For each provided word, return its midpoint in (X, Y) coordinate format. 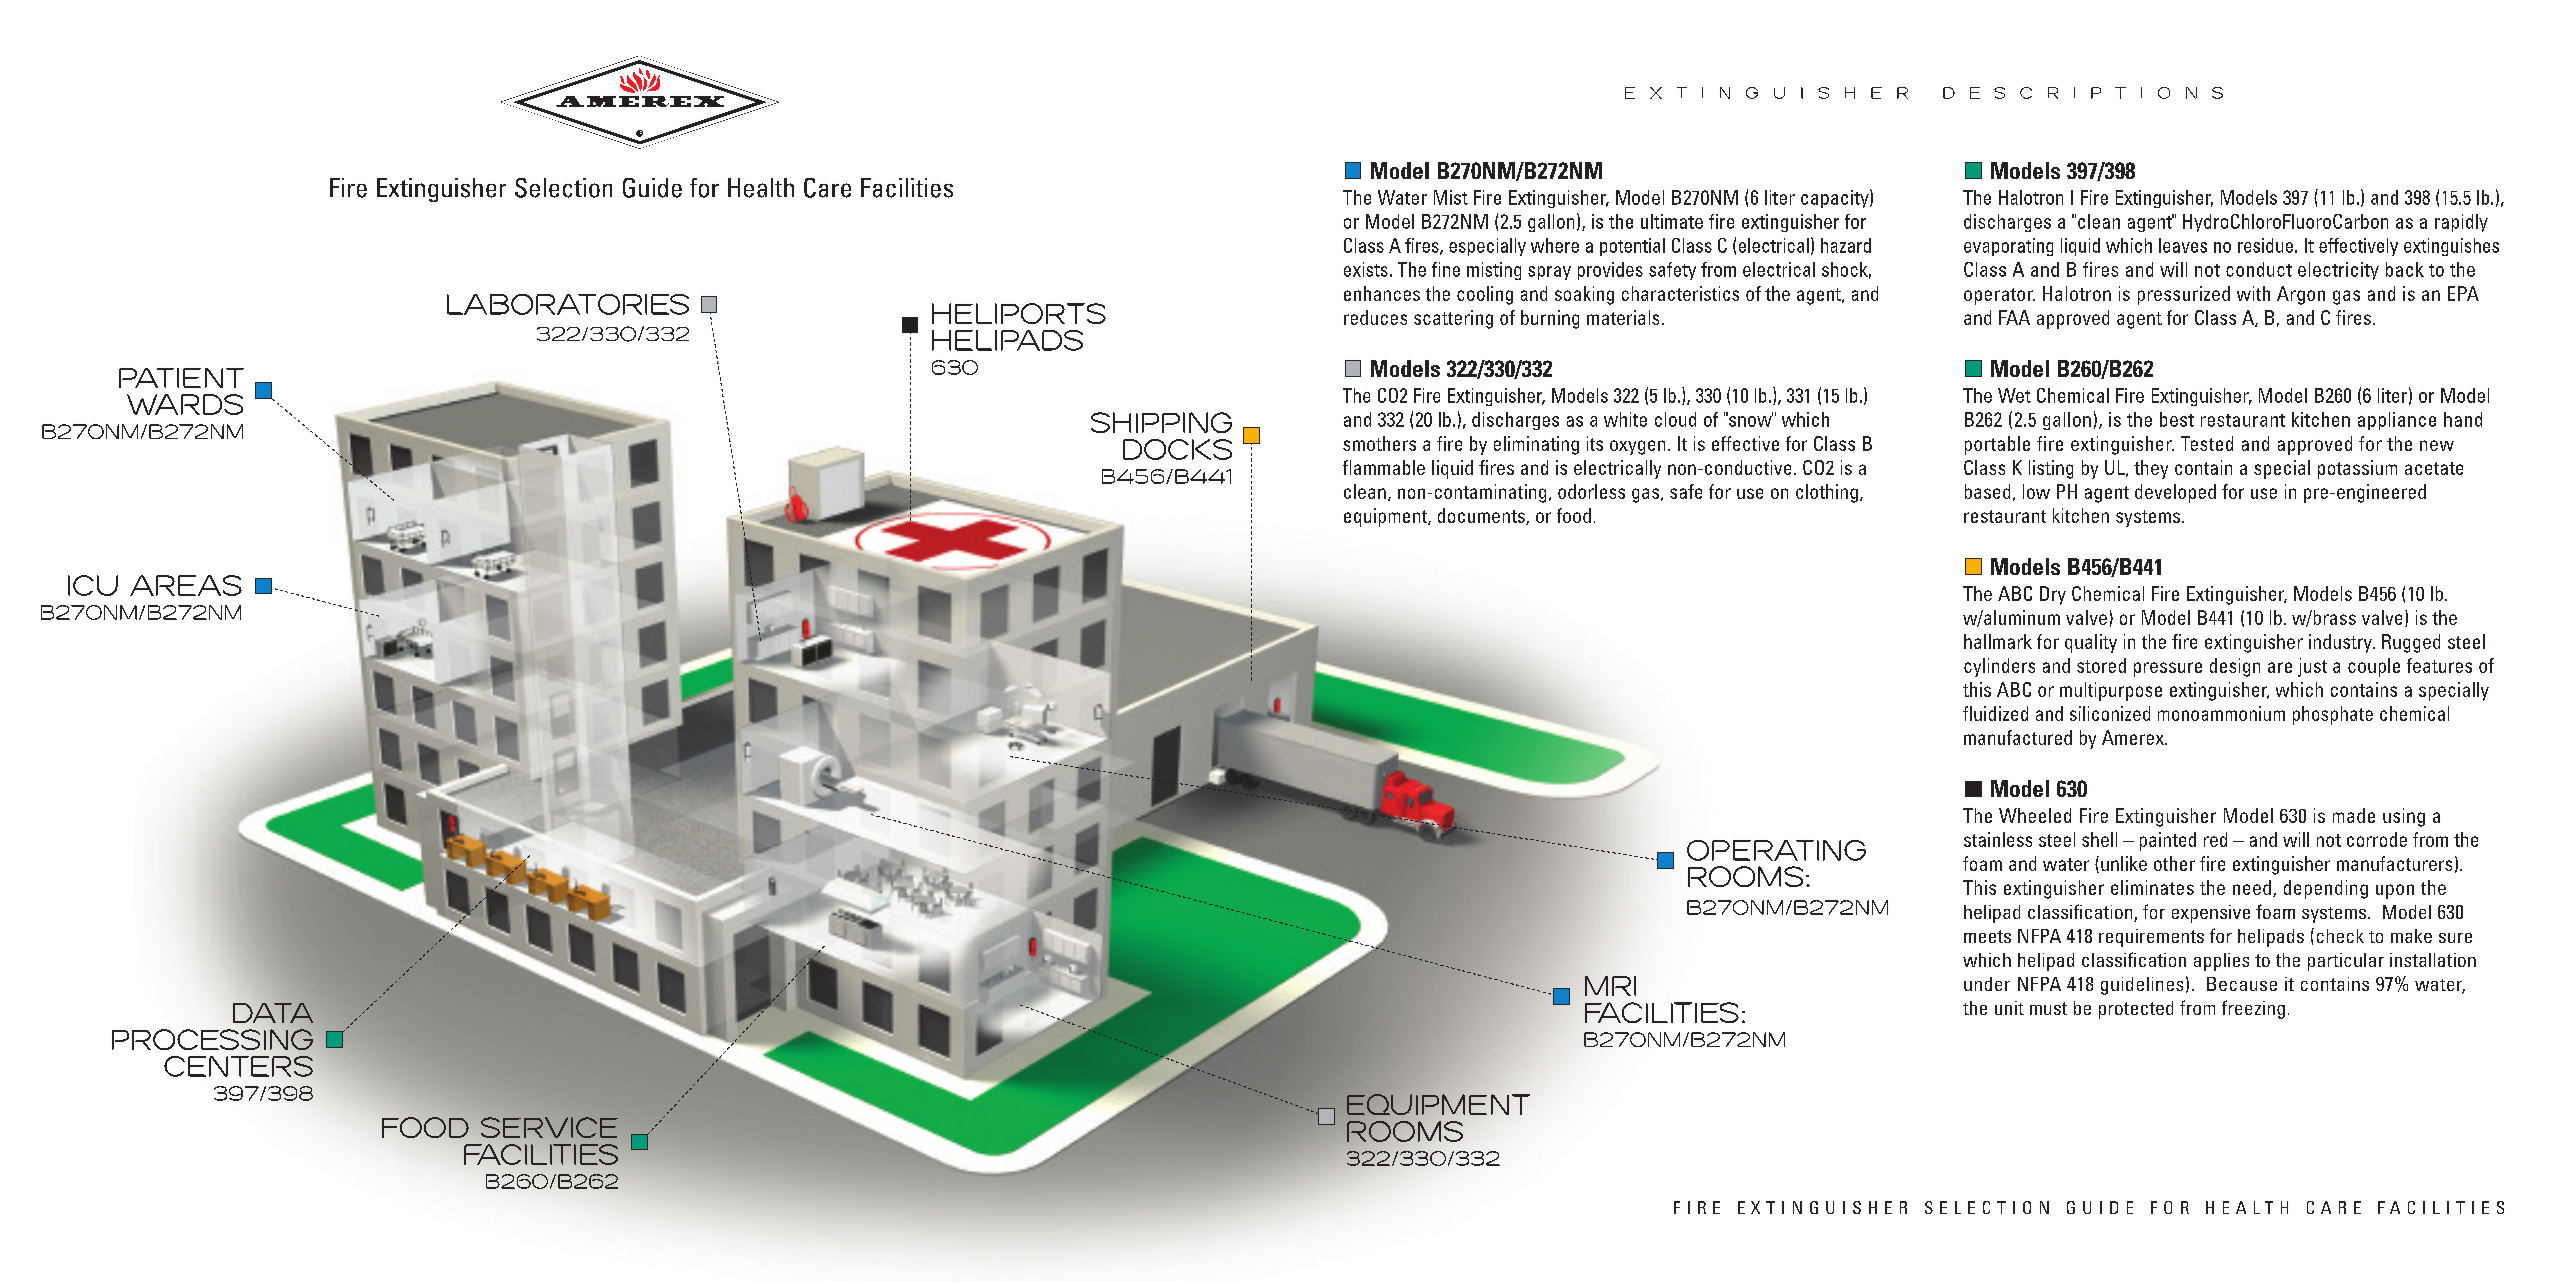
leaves (2183, 245)
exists (1366, 269)
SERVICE (549, 1127)
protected (2136, 1010)
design (2235, 667)
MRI (1610, 986)
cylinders (1999, 667)
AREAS (186, 585)
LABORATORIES (568, 304)
